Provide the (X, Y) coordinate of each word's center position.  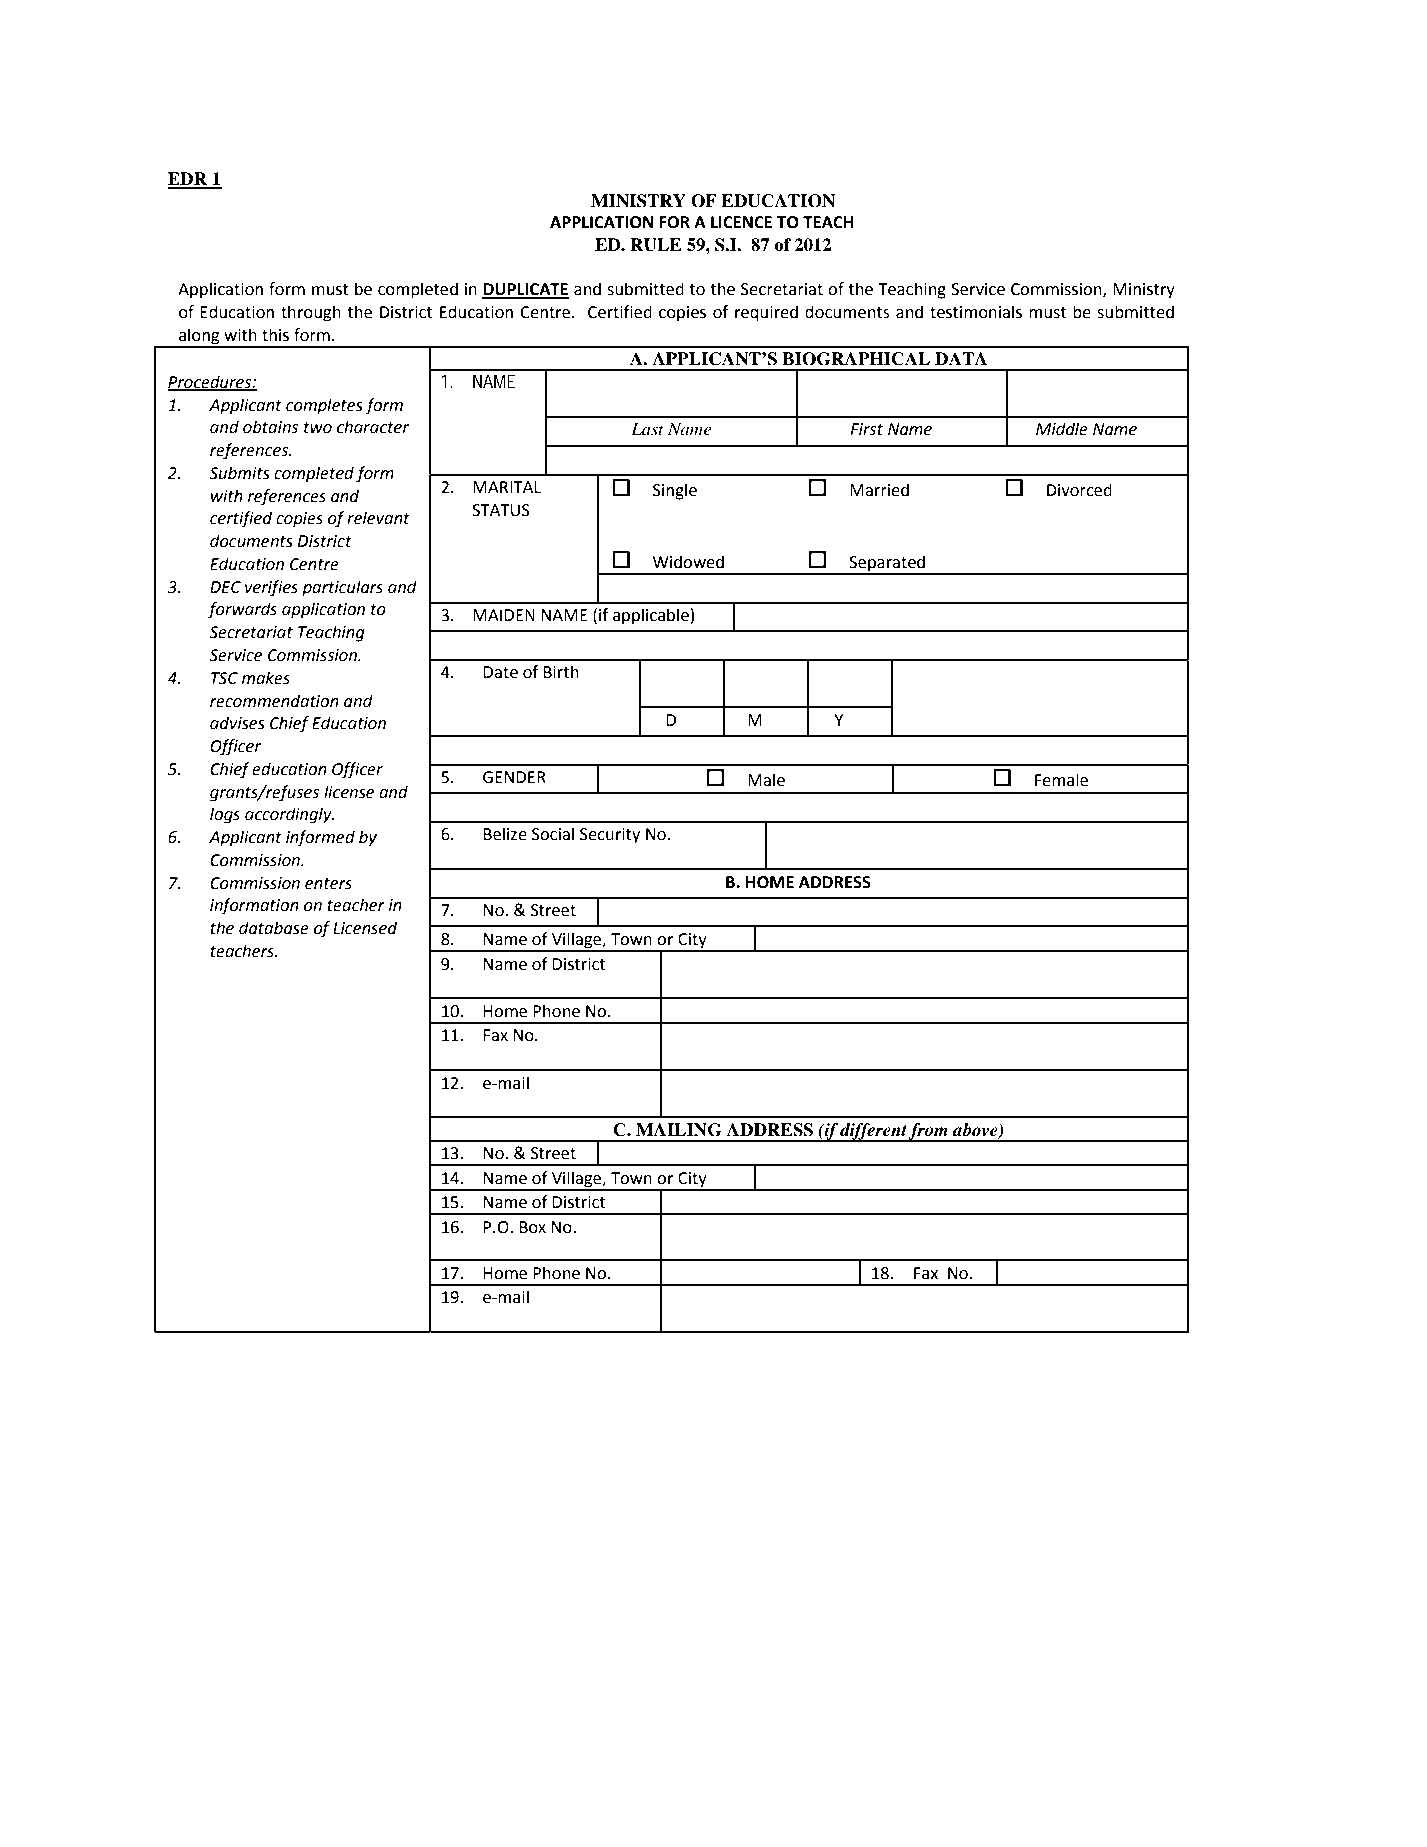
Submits (239, 473)
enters (328, 884)
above (976, 1130)
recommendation (274, 701)
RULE (656, 245)
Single (675, 491)
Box (532, 1227)
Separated (887, 564)
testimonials (976, 312)
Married (879, 490)
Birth (561, 672)
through (311, 313)
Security (610, 836)
